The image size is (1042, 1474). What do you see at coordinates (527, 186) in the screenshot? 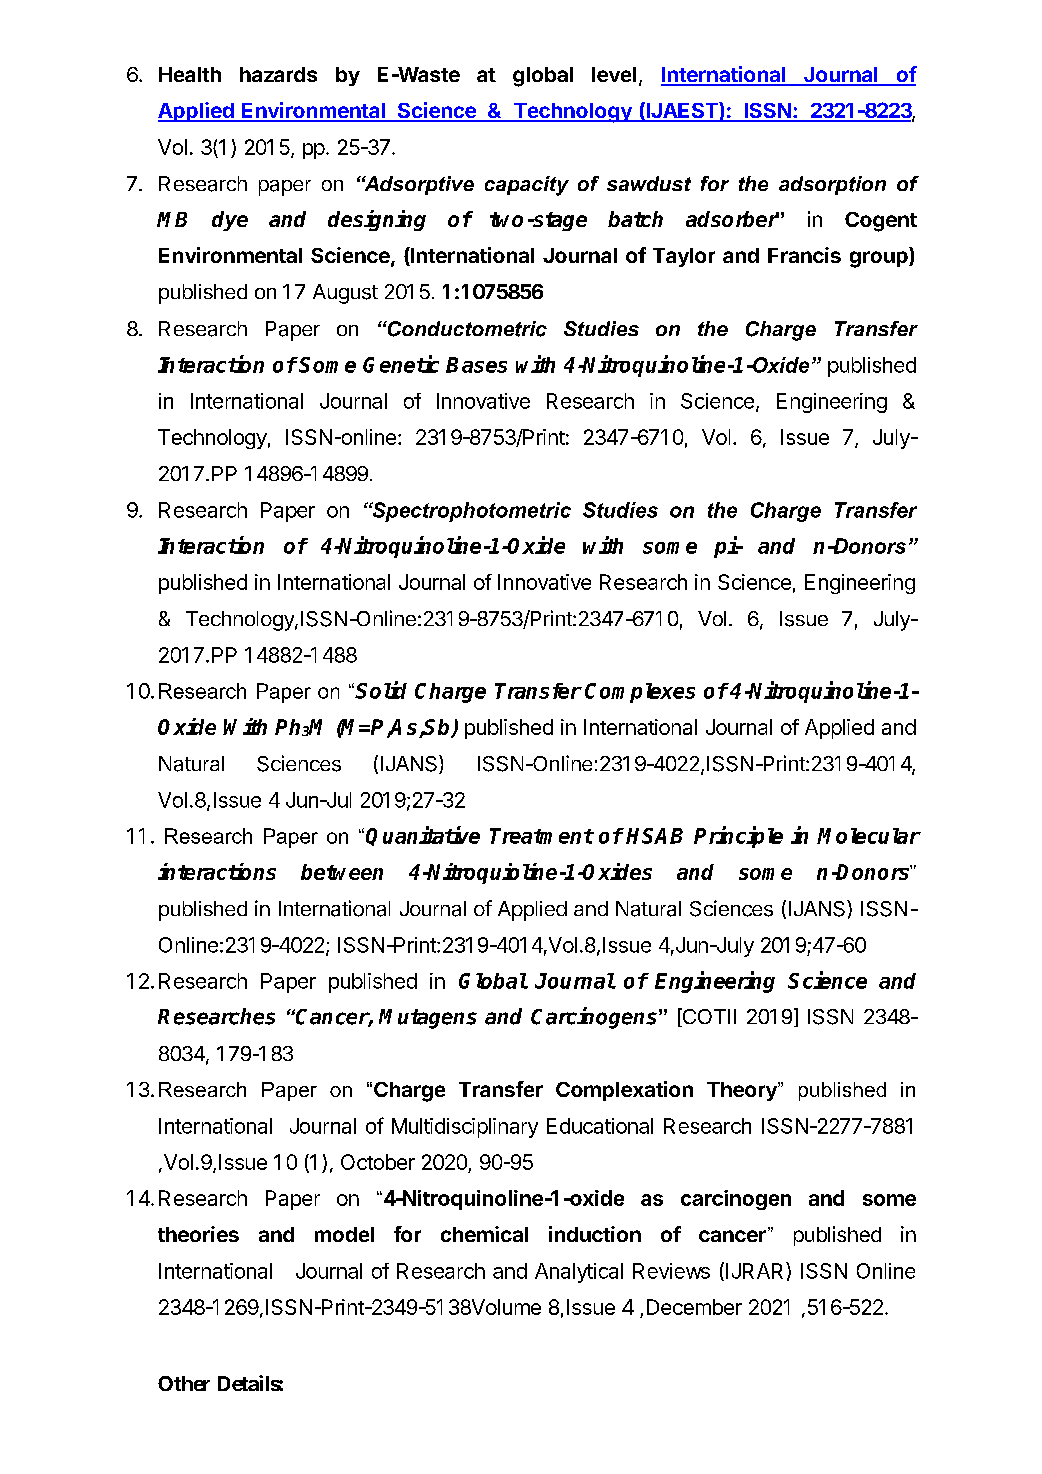
I see `capacity` at bounding box center [527, 186].
